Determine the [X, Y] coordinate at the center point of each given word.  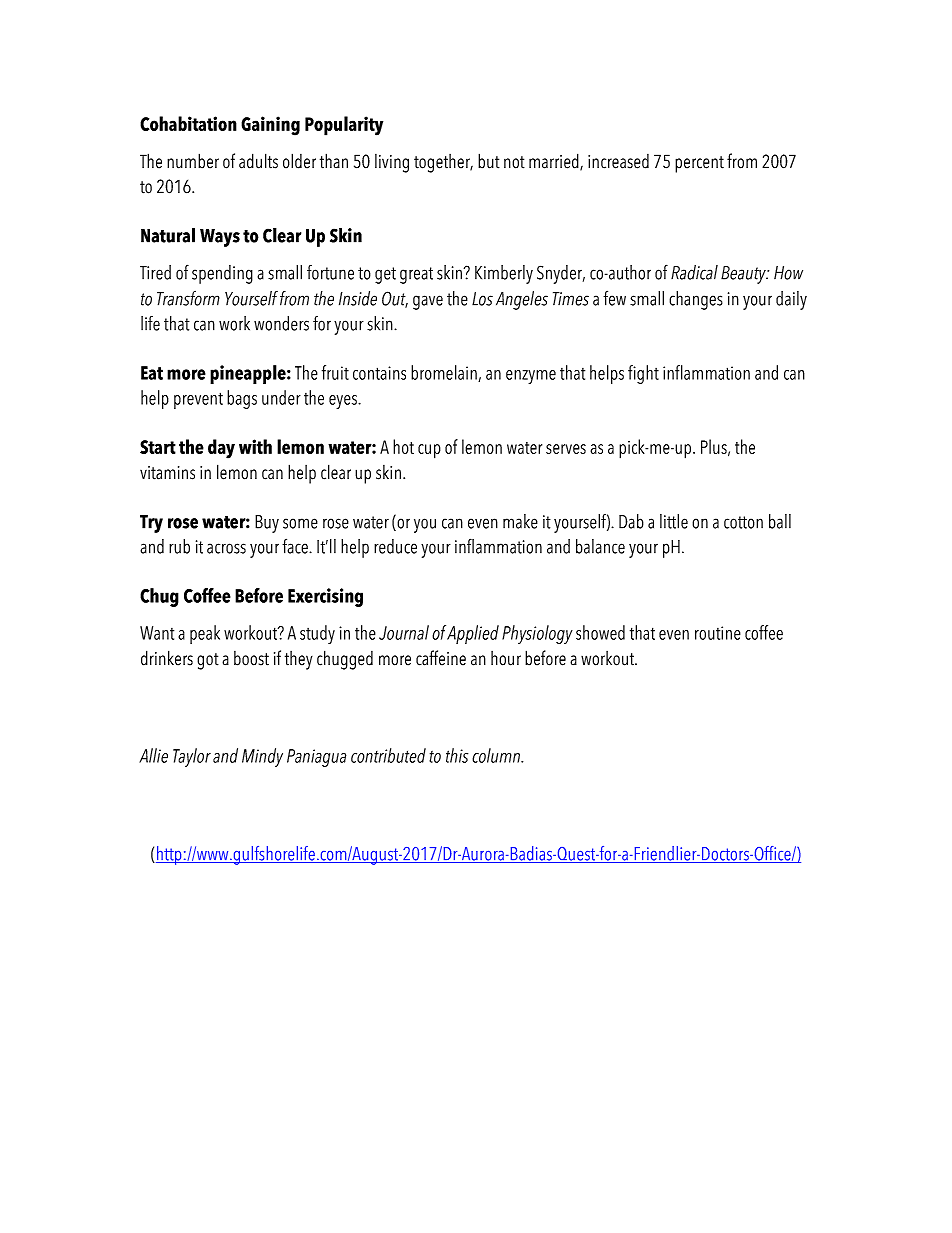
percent [699, 164]
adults [258, 161]
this [457, 755]
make [520, 521]
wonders [281, 323]
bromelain [445, 373]
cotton [743, 522]
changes [696, 300]
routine [718, 633]
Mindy [262, 757]
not [514, 162]
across [226, 548]
